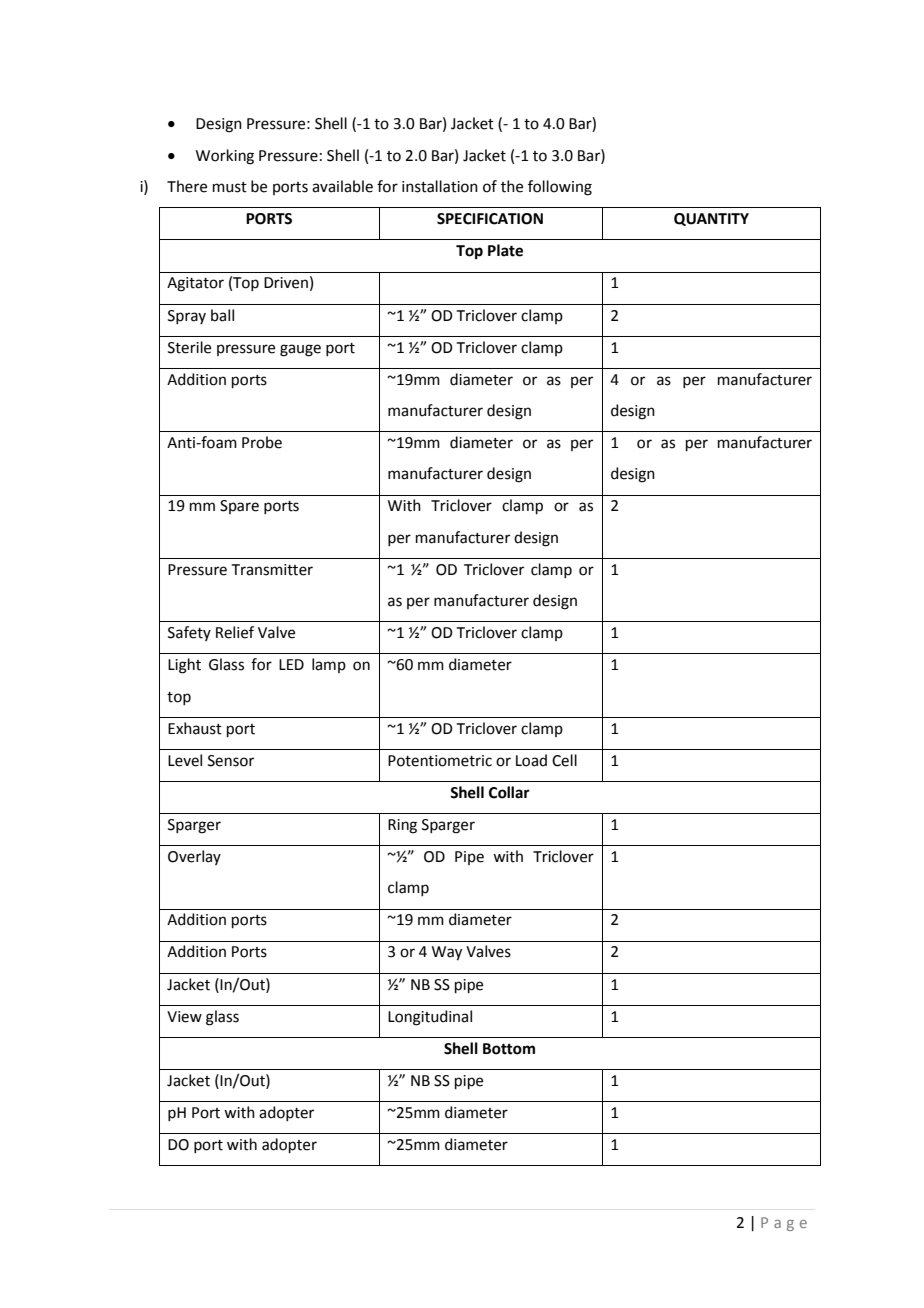 Image resolution: width=924 pixels, height=1308 pixels. Describe the element at coordinates (300, 350) in the screenshot. I see `gauge` at that location.
